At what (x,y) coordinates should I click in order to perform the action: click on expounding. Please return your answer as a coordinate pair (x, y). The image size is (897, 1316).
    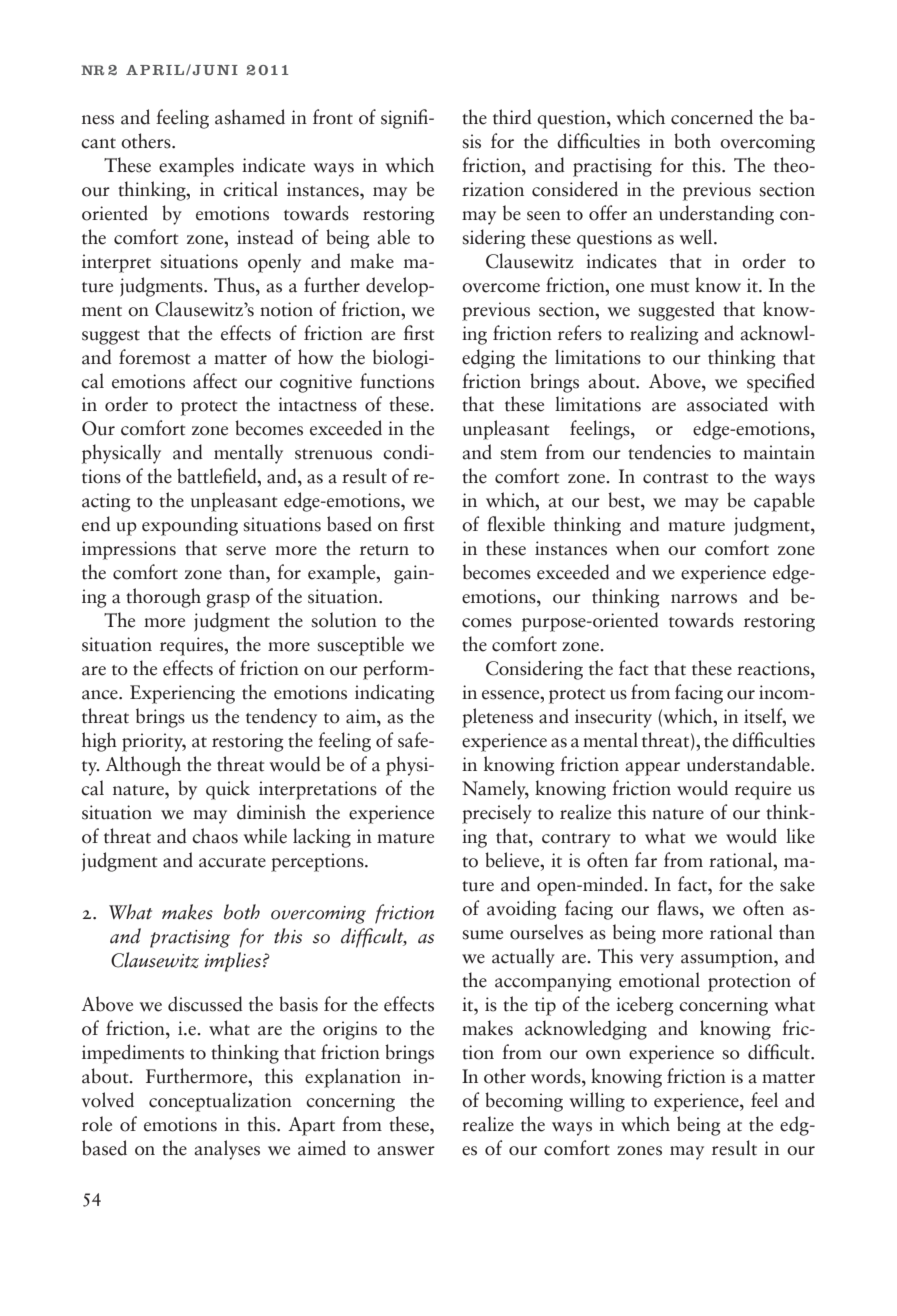
    Looking at the image, I should click on (190, 526).
